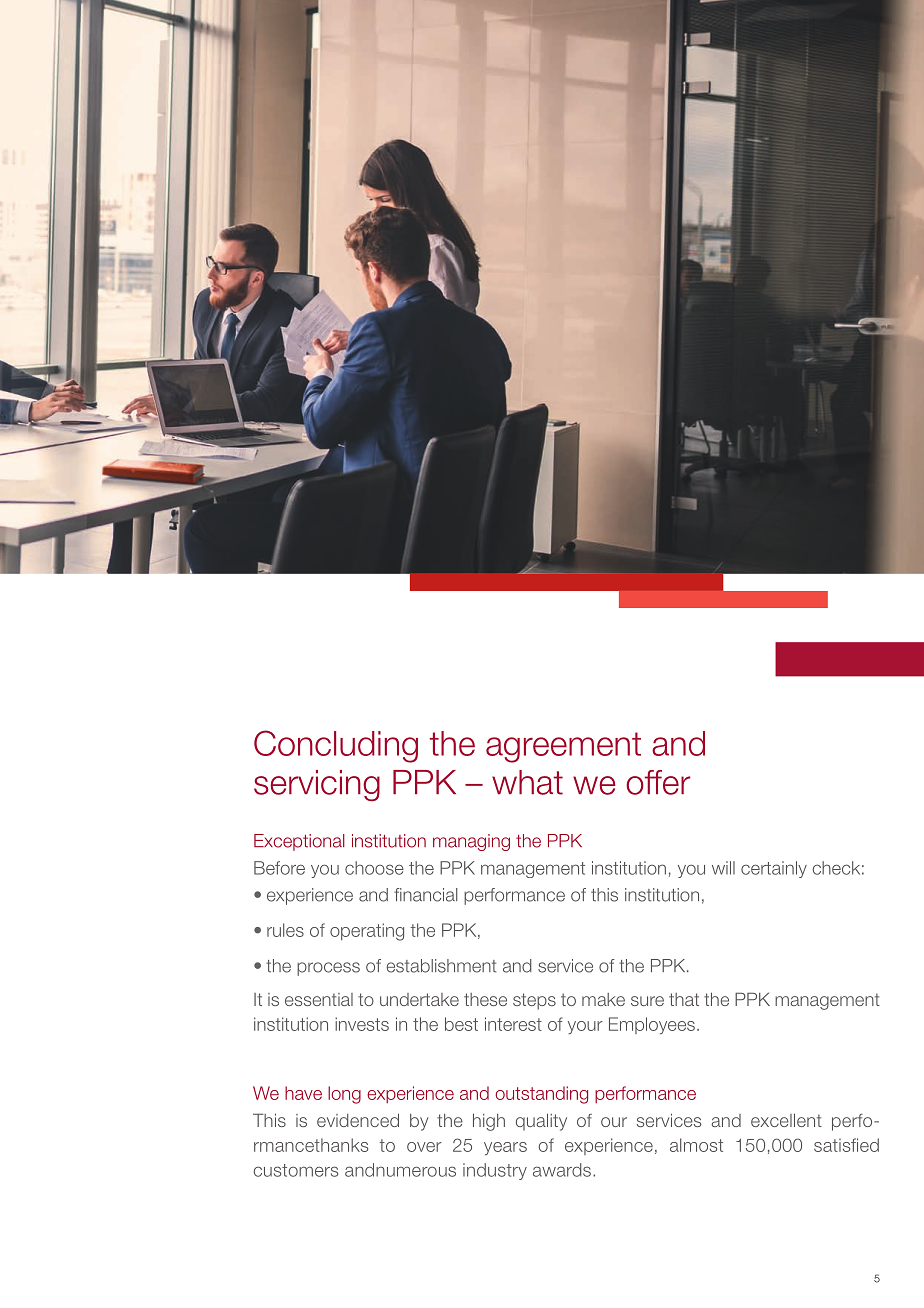 The image size is (924, 1308). I want to click on excellent, so click(786, 1120).
